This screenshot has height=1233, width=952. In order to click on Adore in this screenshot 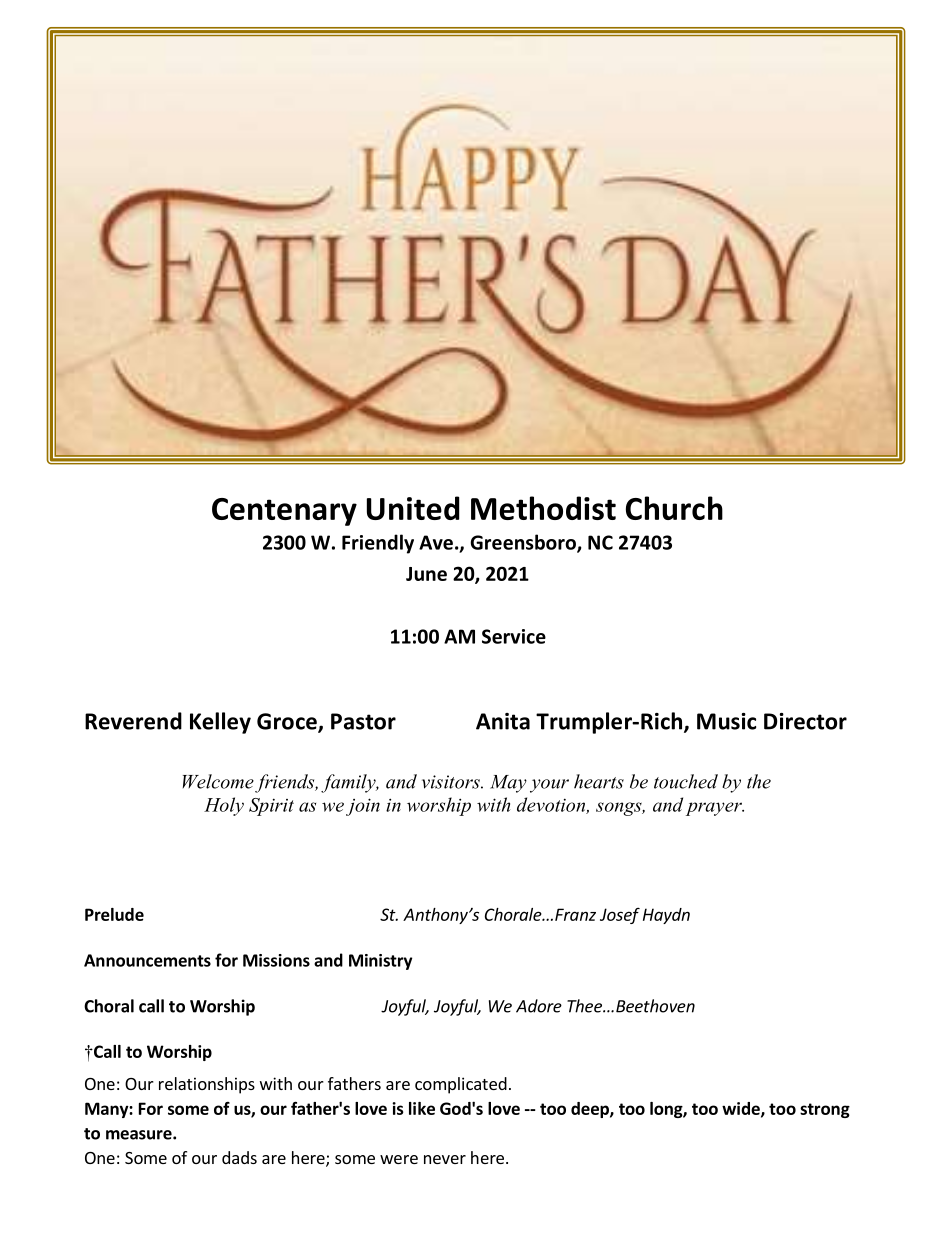, I will do `click(539, 1006)`.
